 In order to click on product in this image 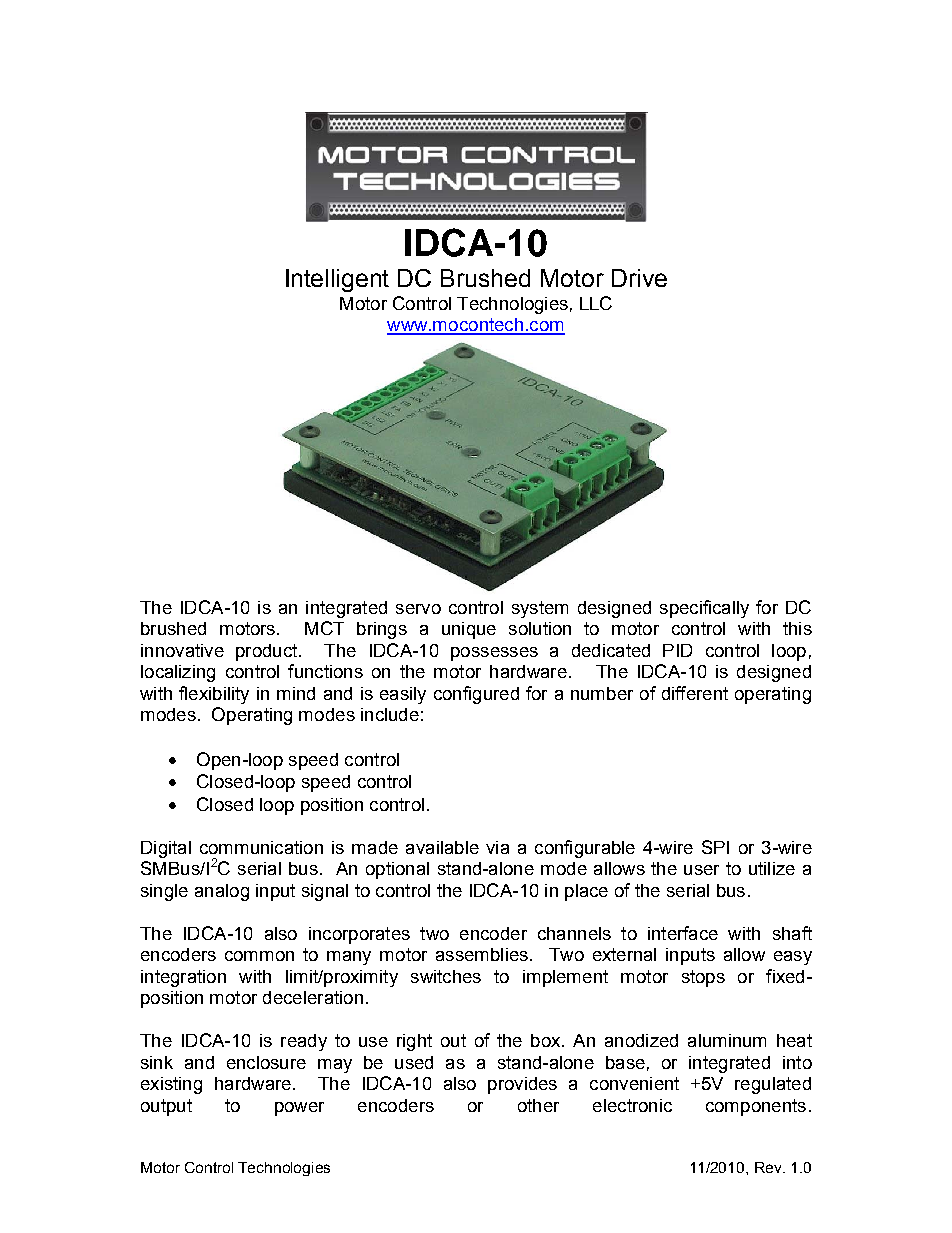, I will do `click(268, 652)`.
